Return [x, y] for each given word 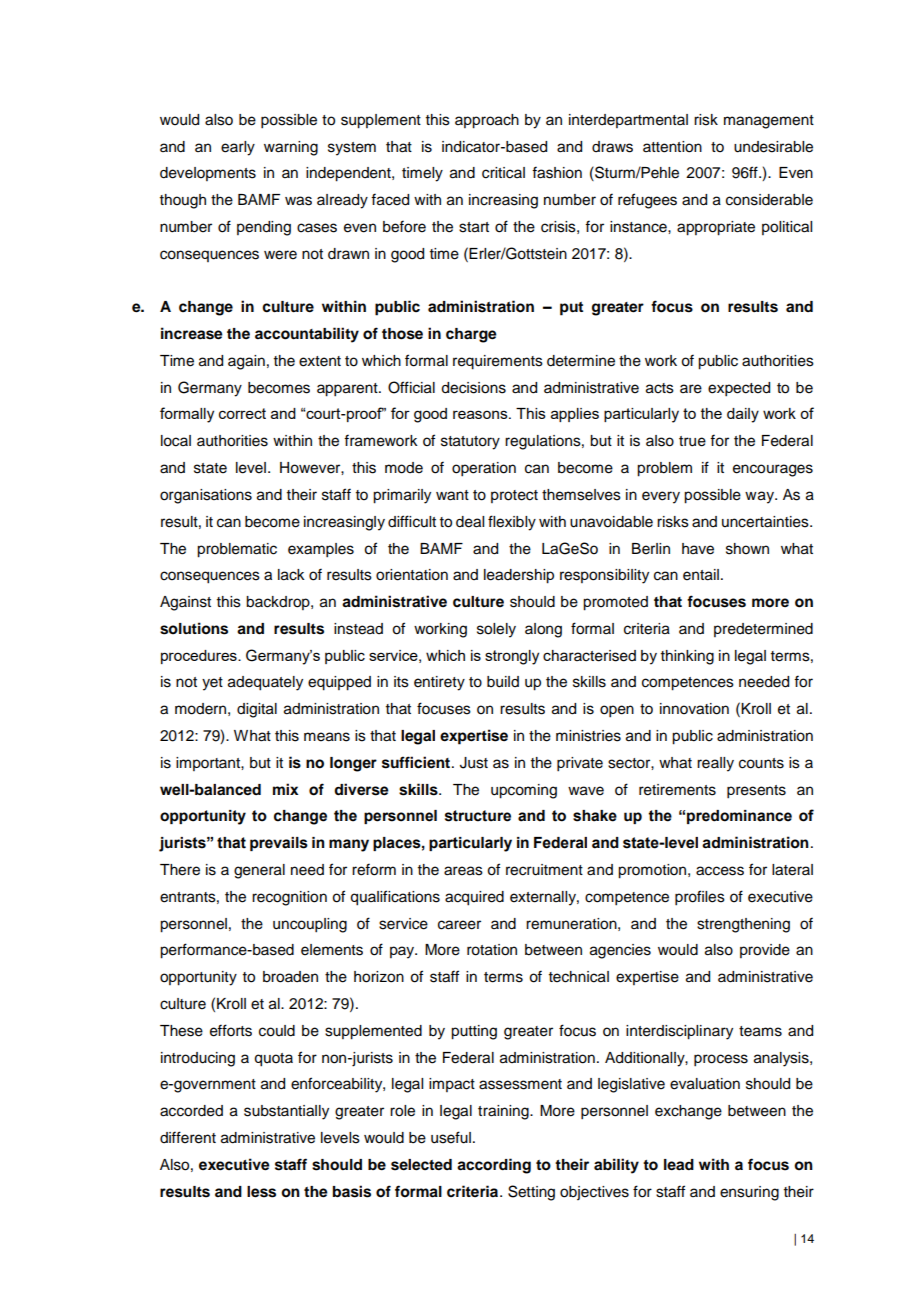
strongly [512, 657]
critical [503, 173]
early [238, 148]
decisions [473, 388]
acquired [474, 898]
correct [242, 413]
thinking [687, 657]
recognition [289, 898]
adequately [265, 683]
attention [672, 147]
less [261, 1192]
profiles [700, 898]
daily [743, 415]
